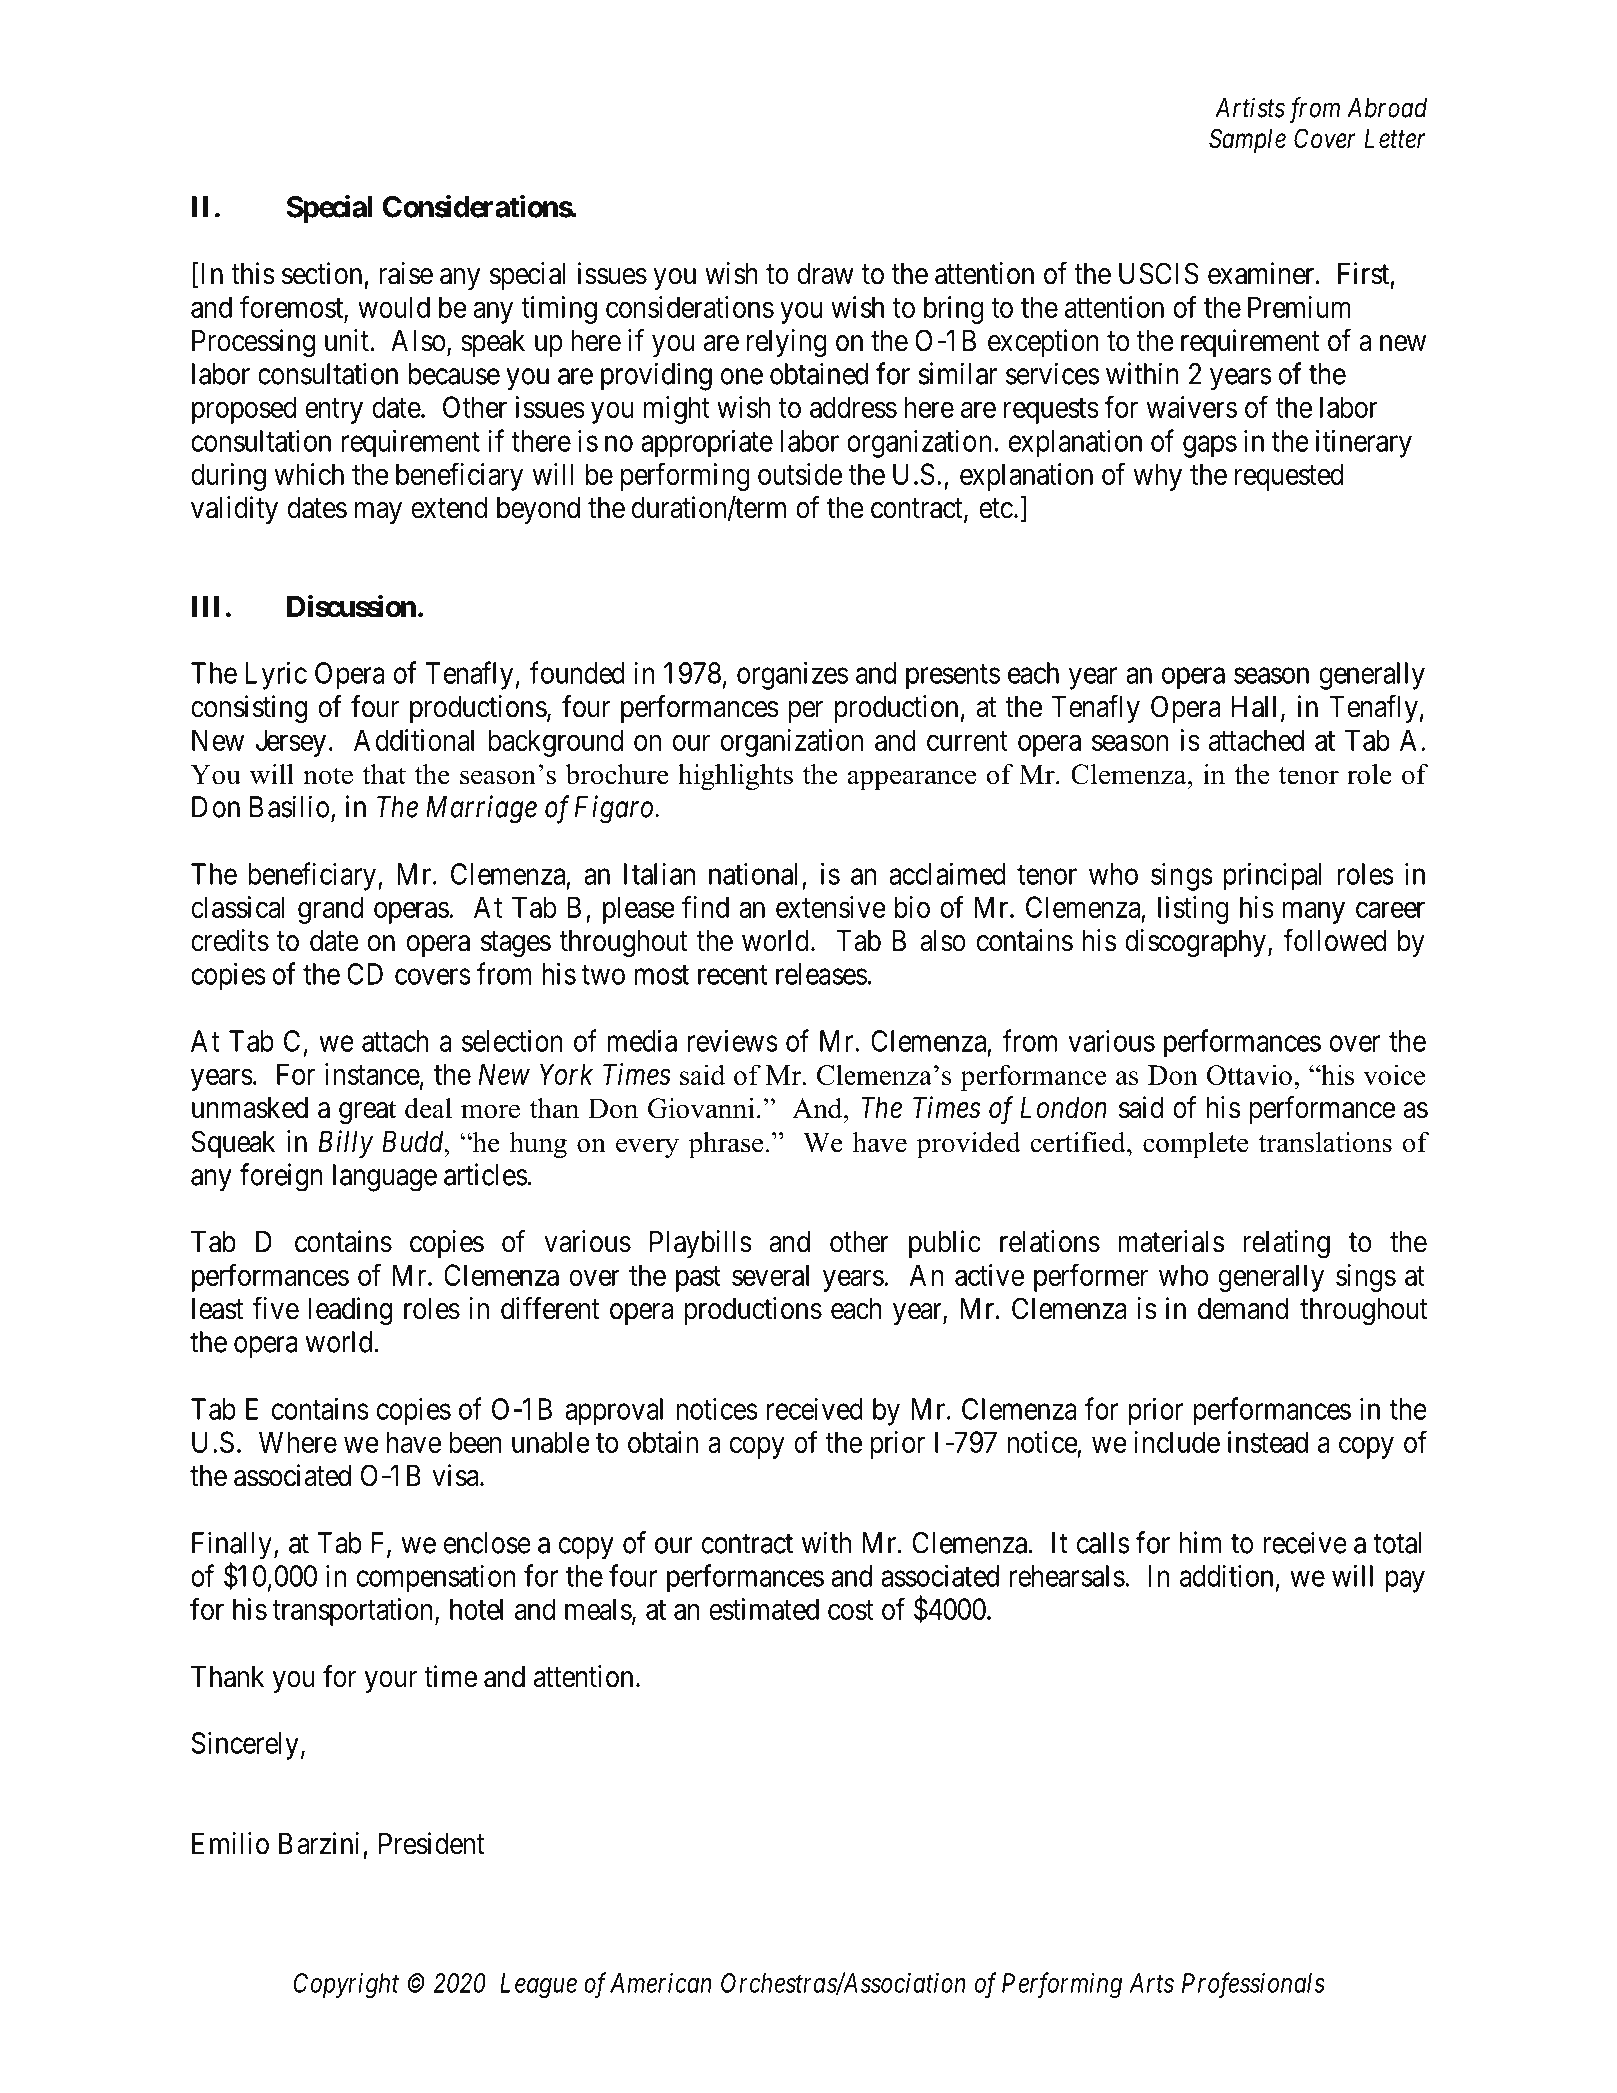 The height and width of the image is (2093, 1617). I want to click on leading, so click(350, 1311).
